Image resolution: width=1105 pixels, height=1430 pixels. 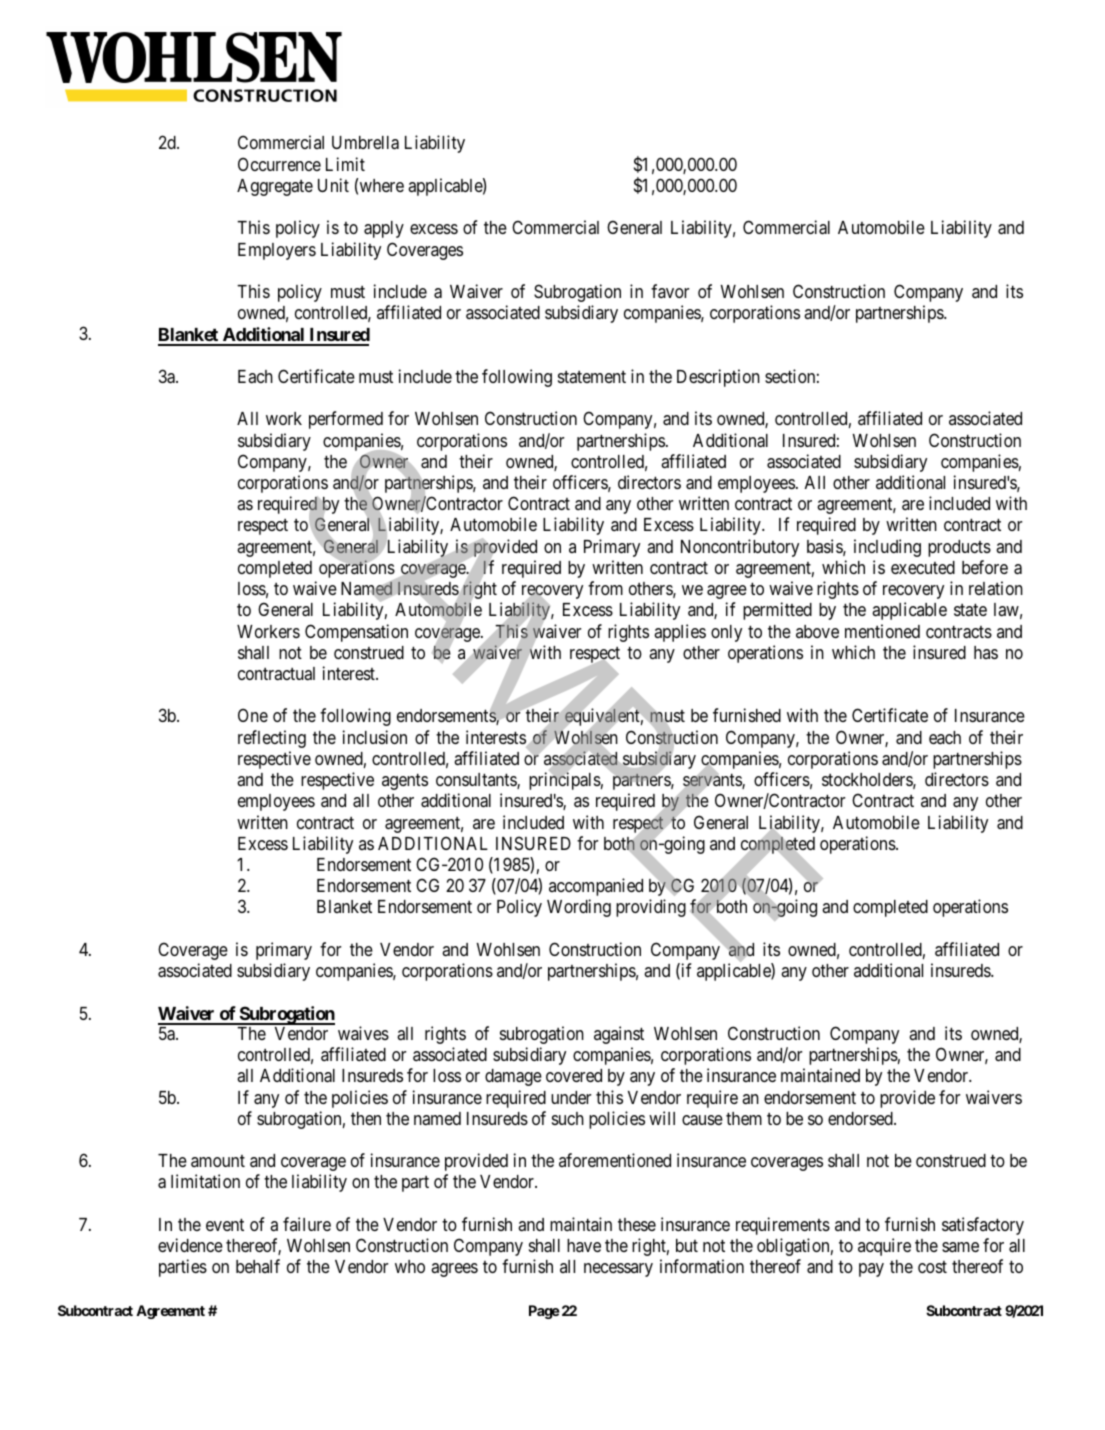 What do you see at coordinates (275, 187) in the screenshot?
I see `Aggregate` at bounding box center [275, 187].
